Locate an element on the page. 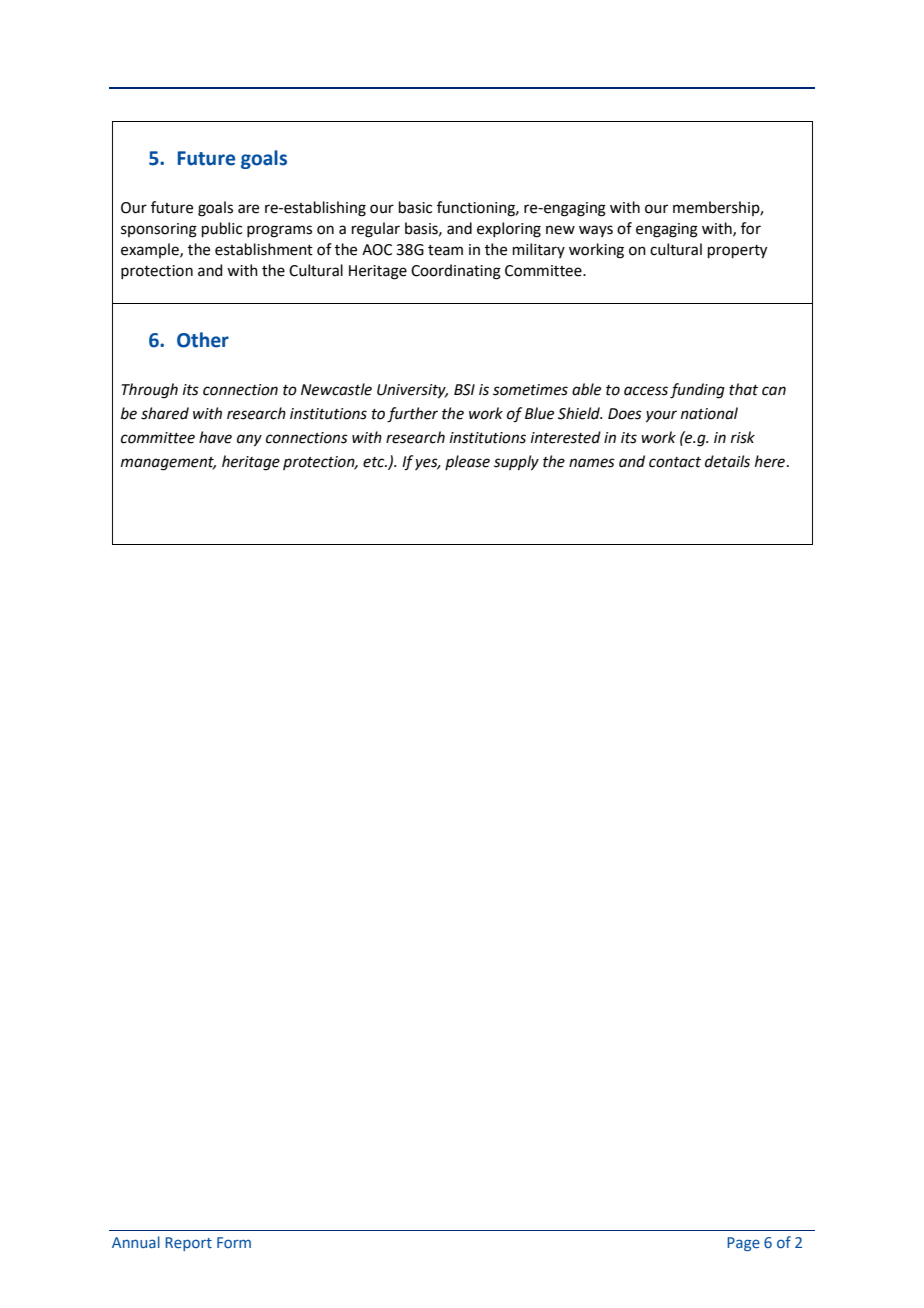 The image size is (924, 1308). Form is located at coordinates (234, 1242).
